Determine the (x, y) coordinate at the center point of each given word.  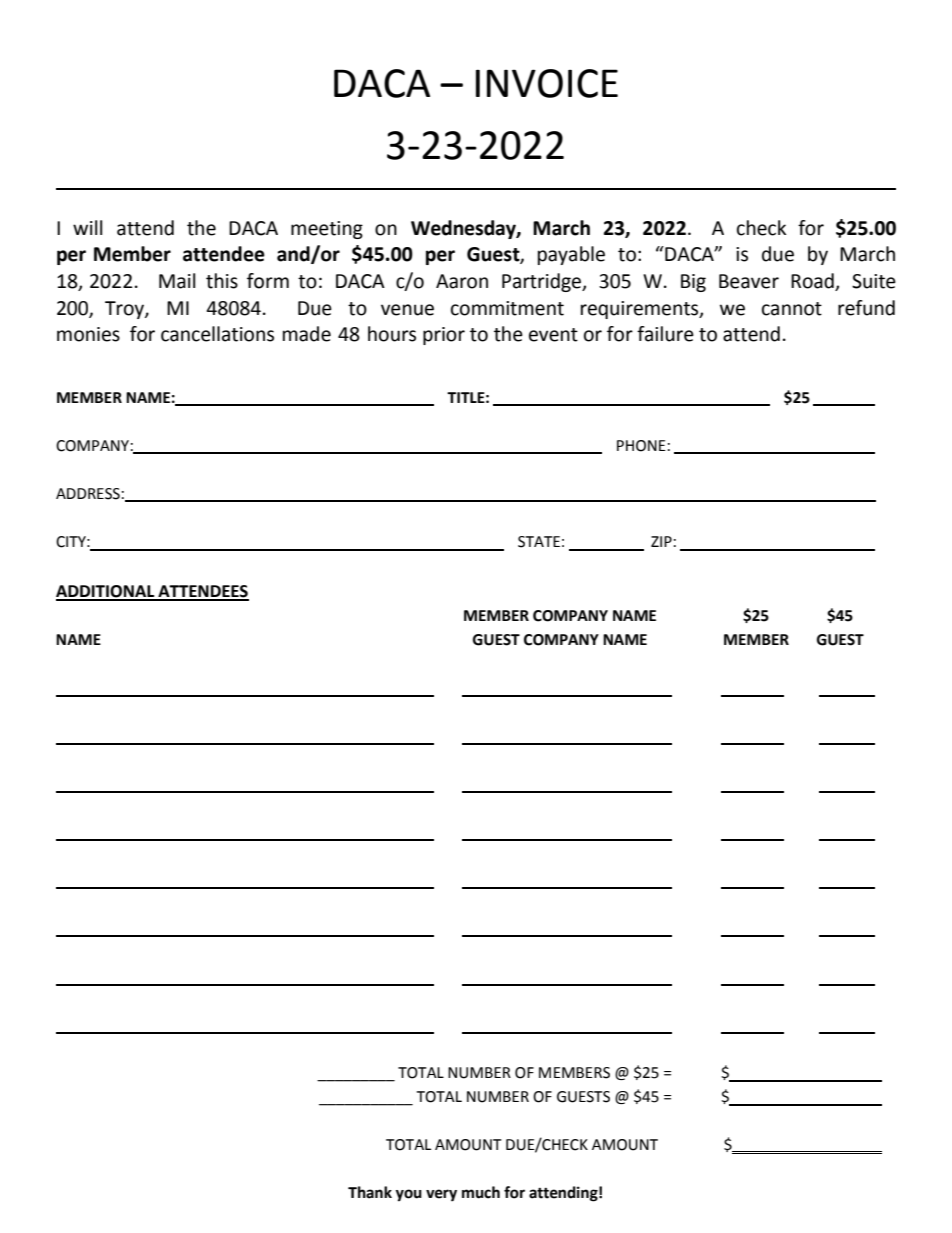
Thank (370, 1192)
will (87, 227)
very (441, 1195)
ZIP (661, 541)
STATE (539, 542)
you (408, 1195)
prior (444, 336)
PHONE (641, 446)
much (481, 1192)
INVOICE (547, 83)
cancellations (217, 334)
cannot (792, 309)
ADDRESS (88, 494)
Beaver (749, 281)
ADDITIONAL (106, 592)
